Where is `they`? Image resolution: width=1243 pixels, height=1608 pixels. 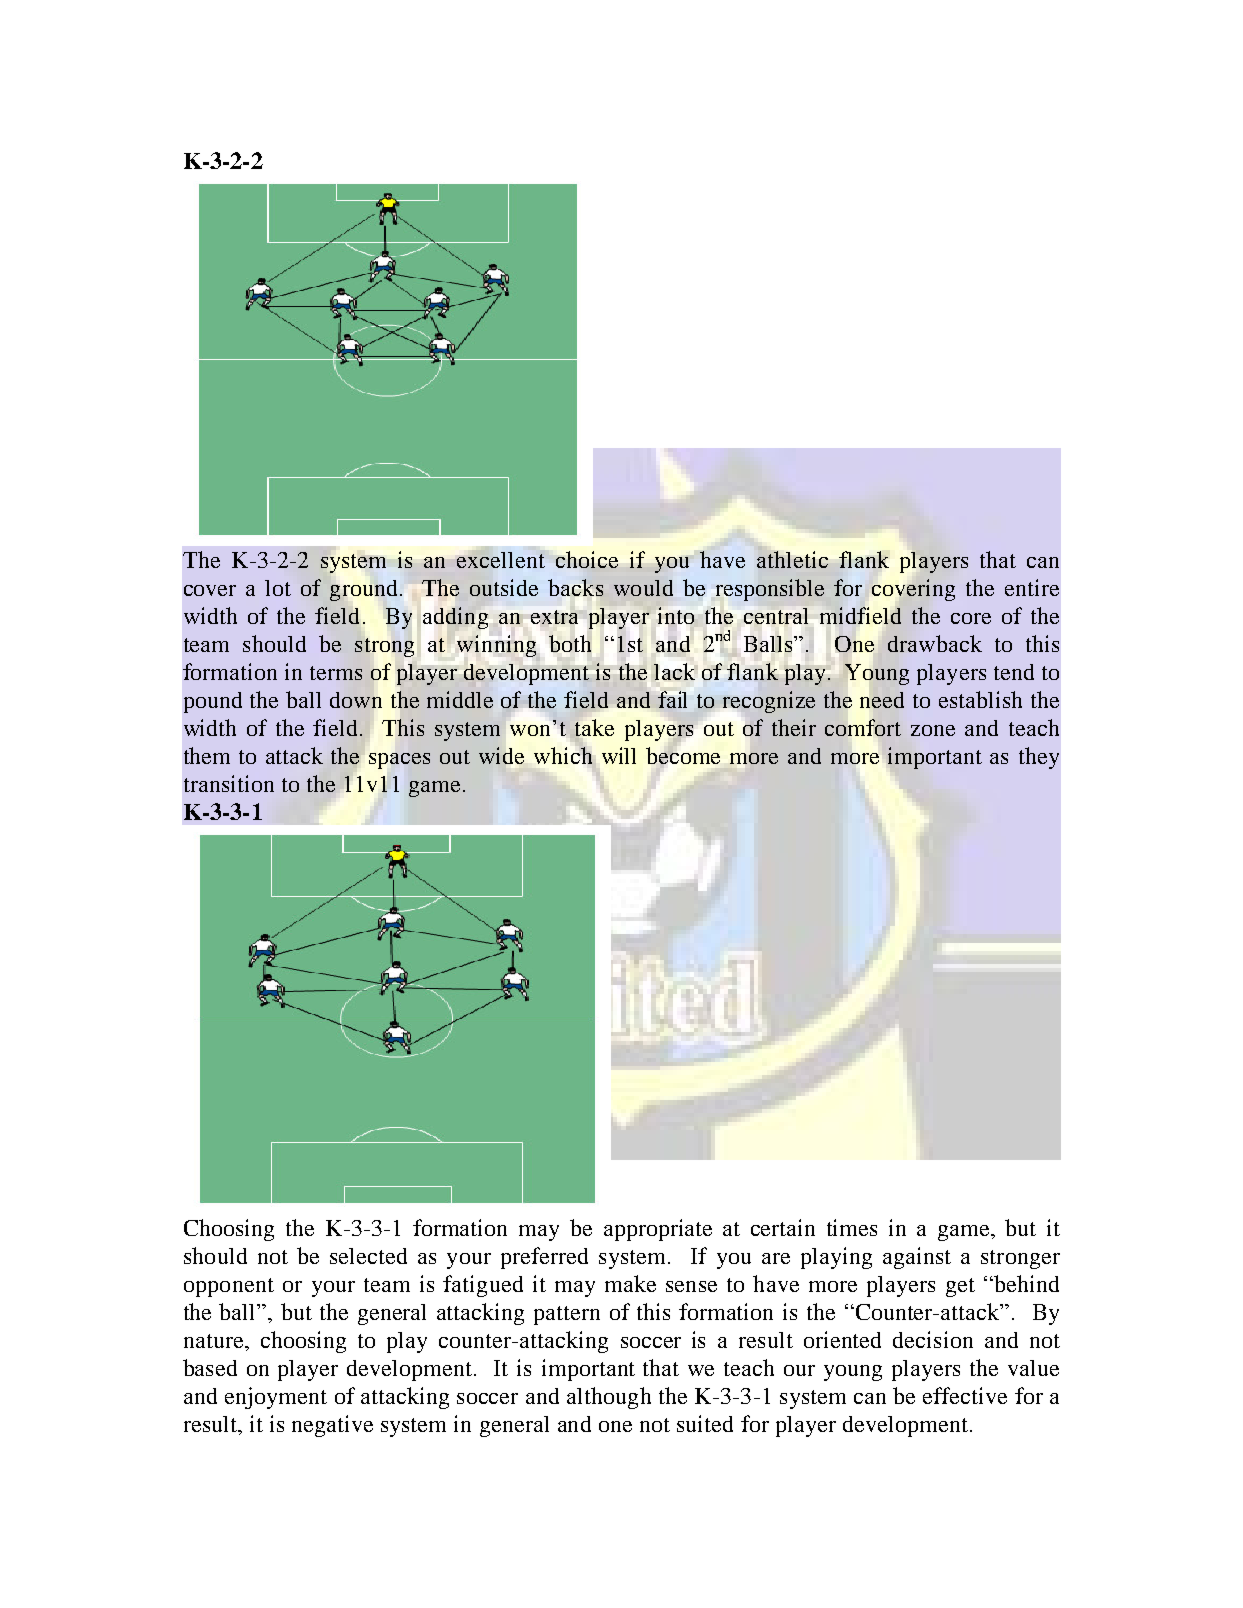 they is located at coordinates (1039, 758).
